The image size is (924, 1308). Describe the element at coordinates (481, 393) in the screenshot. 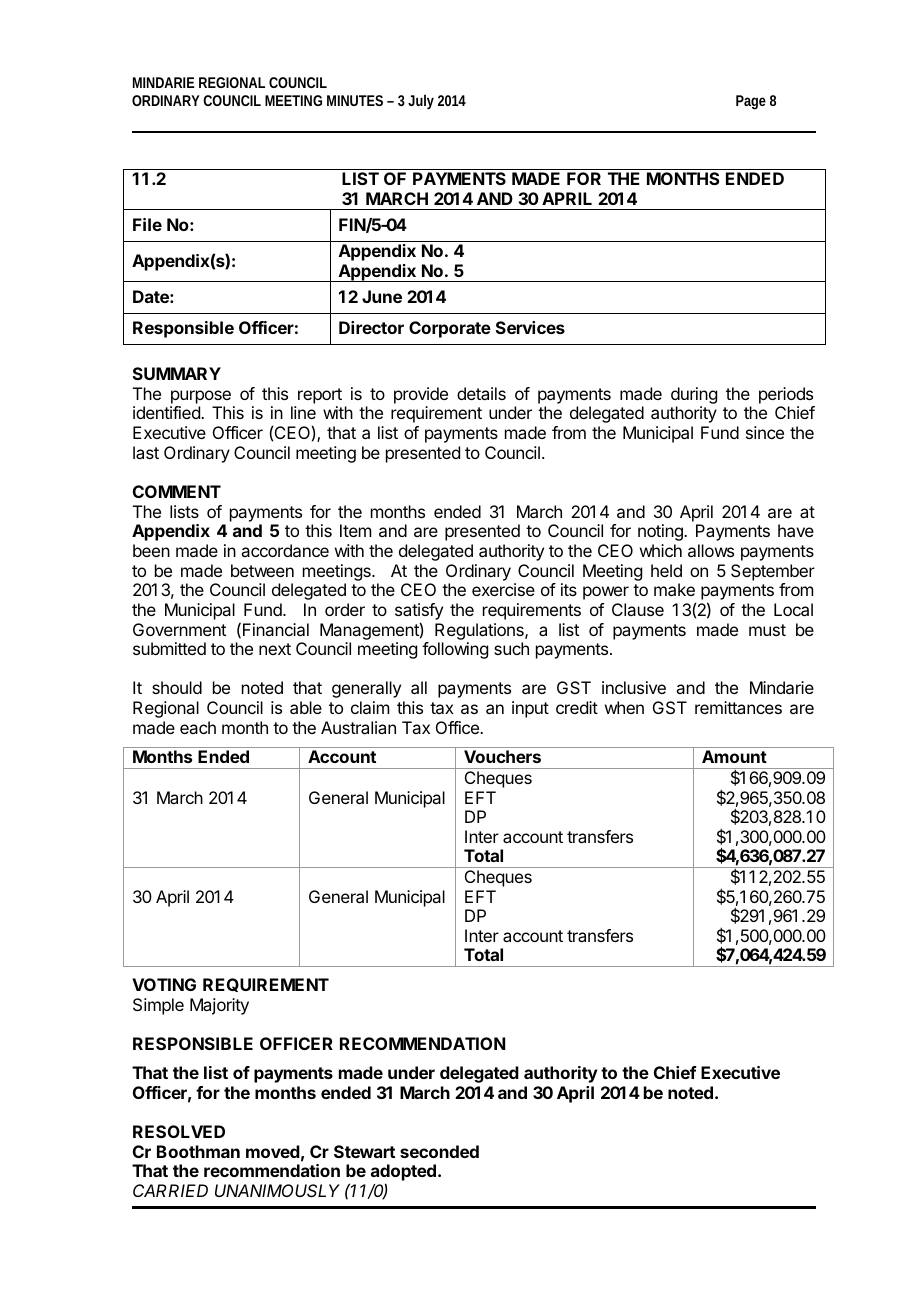

I see `details` at that location.
